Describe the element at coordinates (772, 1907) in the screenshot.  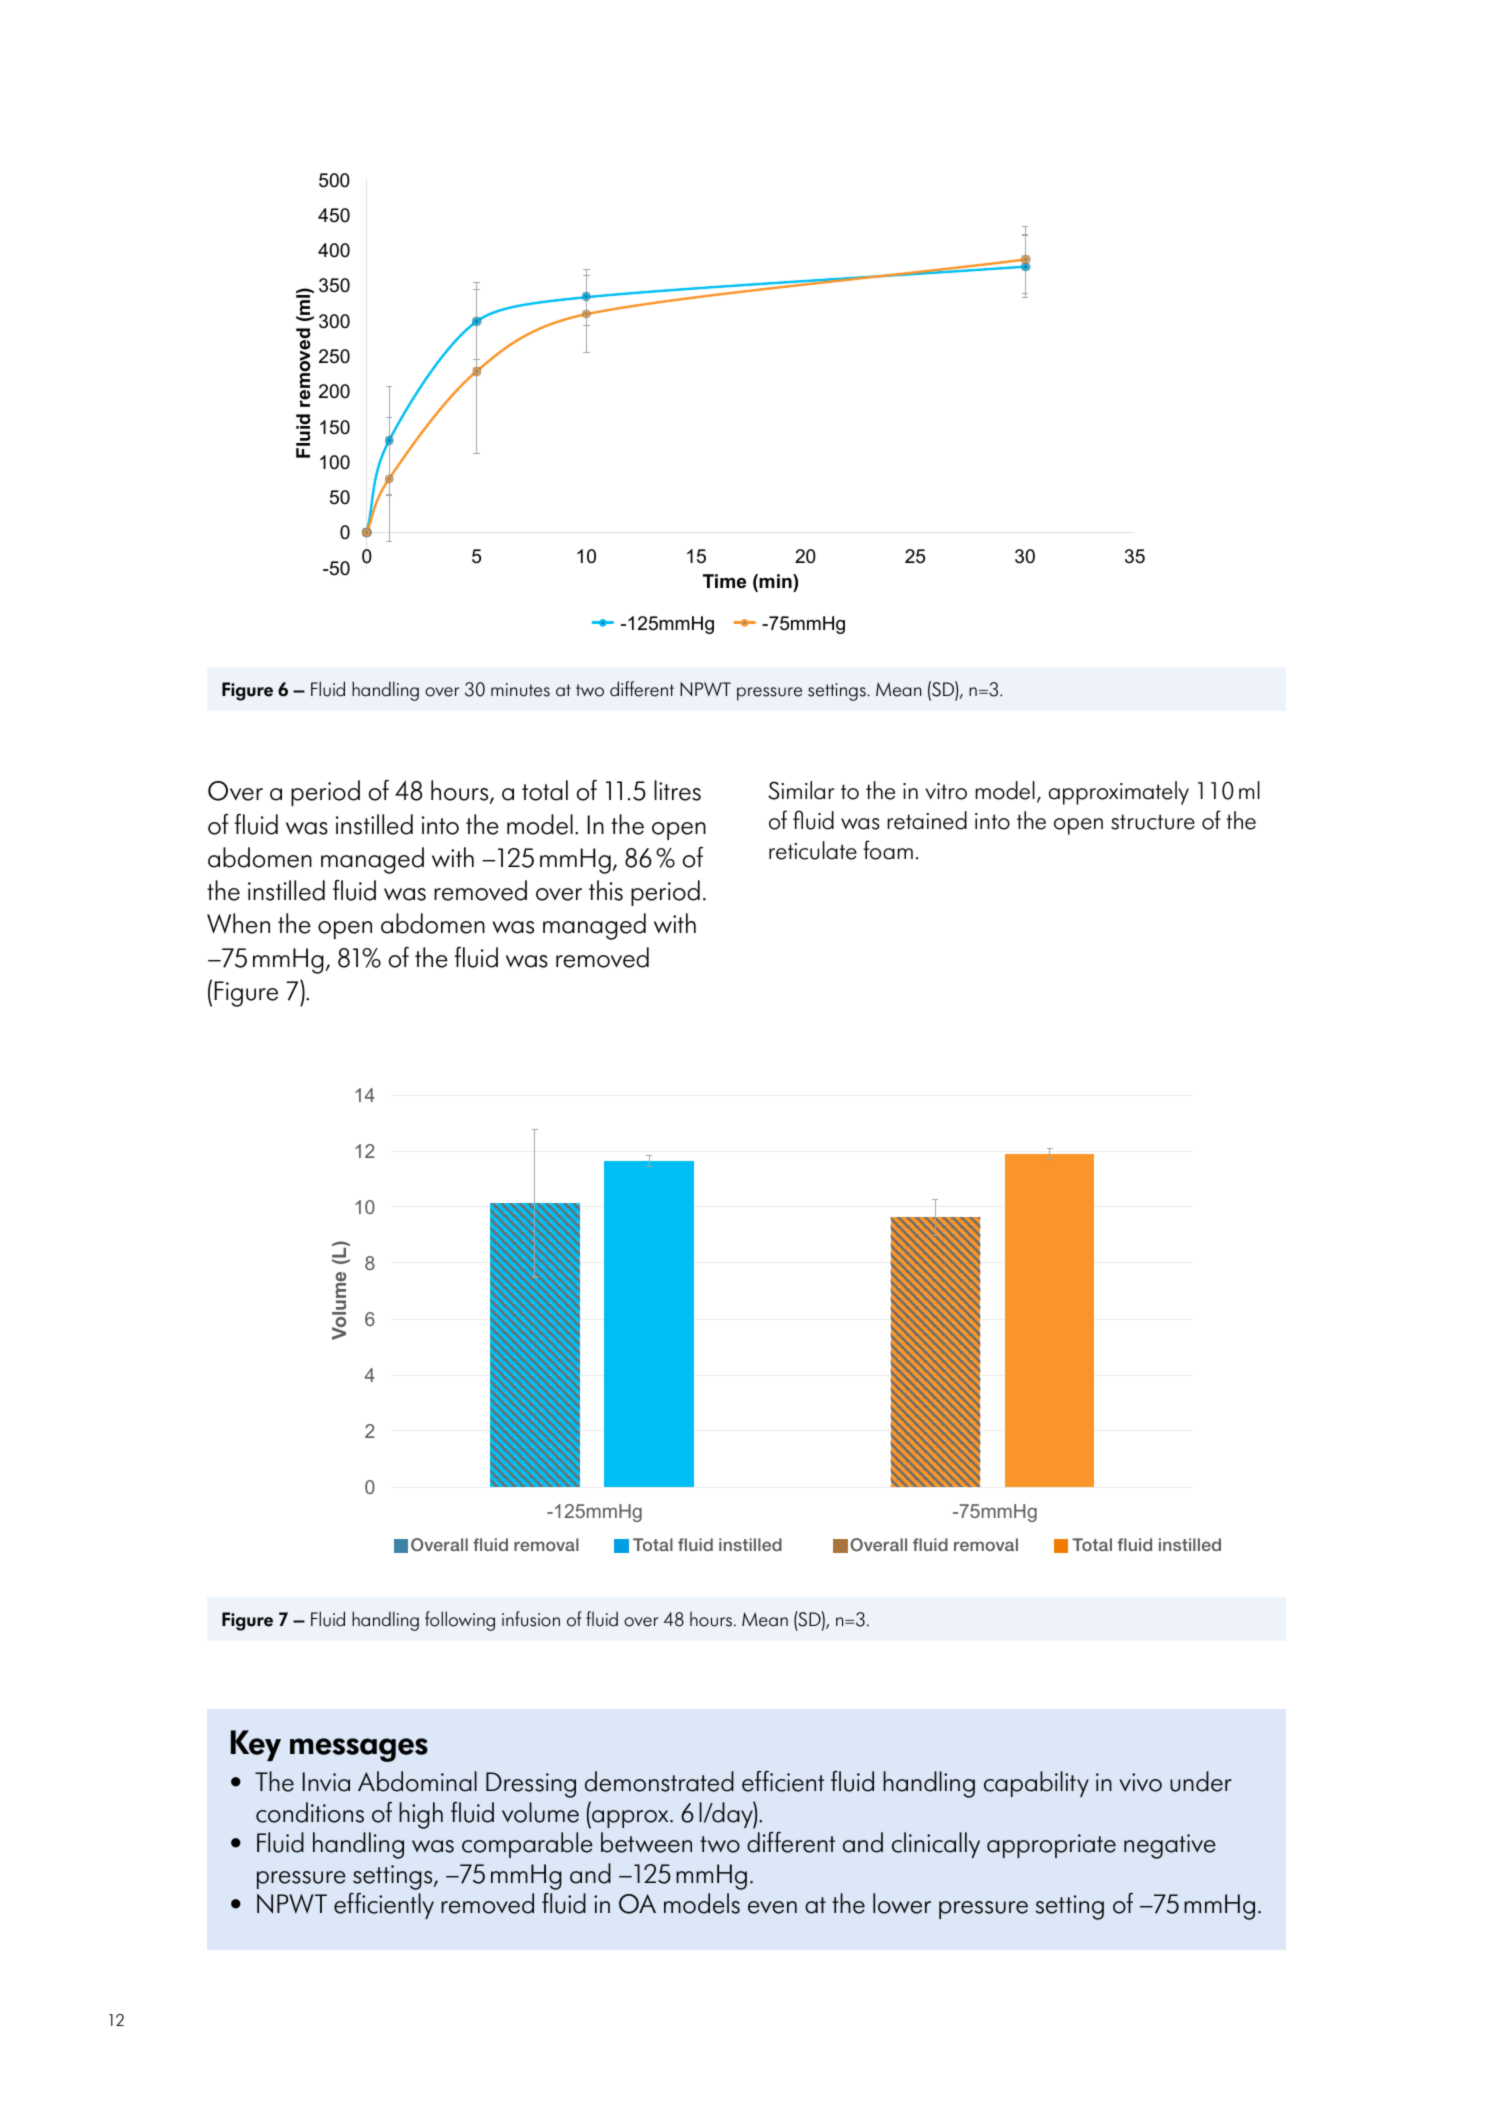
I see `even` at that location.
